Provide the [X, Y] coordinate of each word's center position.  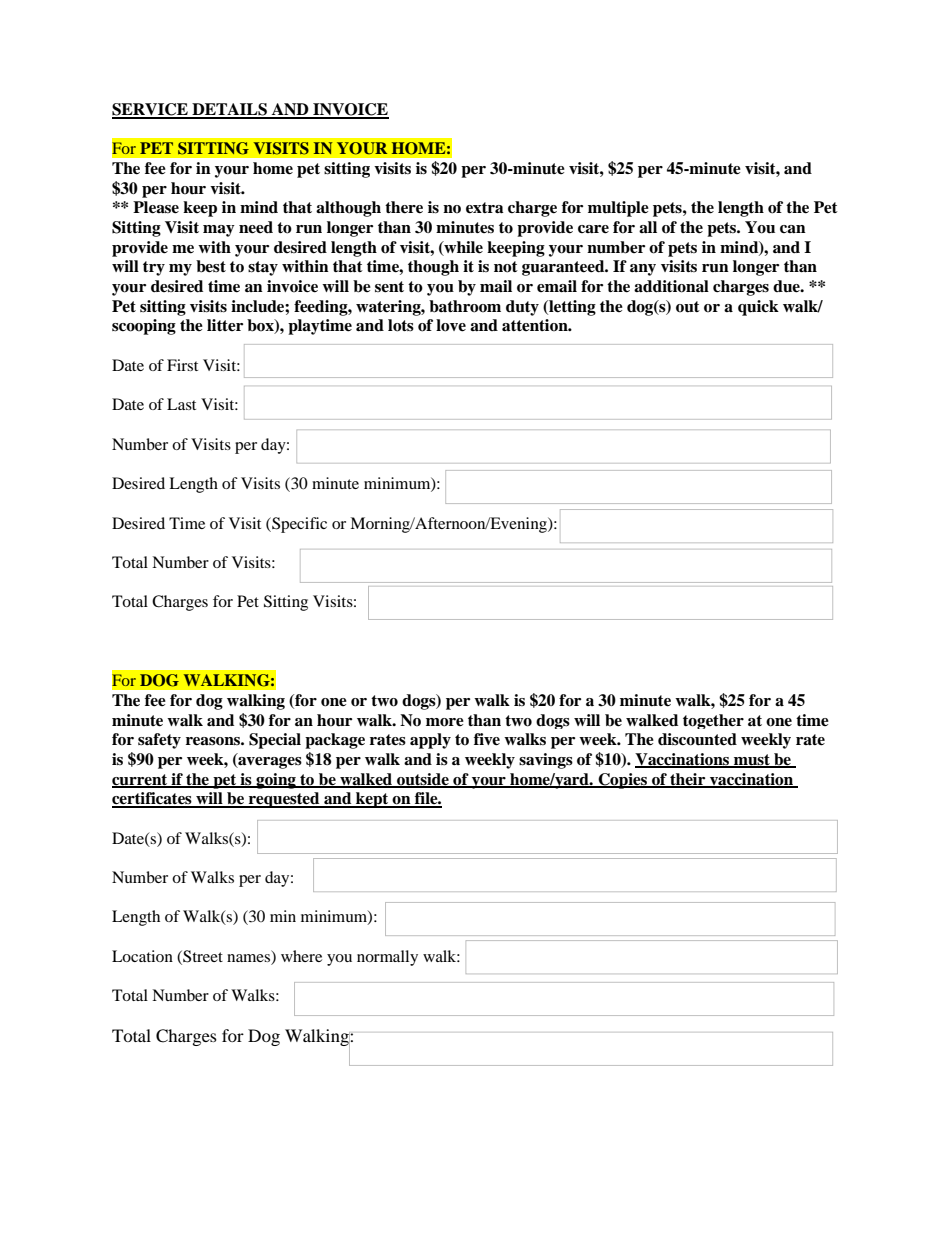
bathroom [465, 306]
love [451, 325]
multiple [618, 209]
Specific [298, 525]
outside [423, 780]
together [713, 721]
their [688, 780]
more [445, 722]
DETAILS [229, 110]
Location [142, 956]
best [211, 266]
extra [485, 208]
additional [671, 286]
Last [181, 404]
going [276, 781]
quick [758, 308]
